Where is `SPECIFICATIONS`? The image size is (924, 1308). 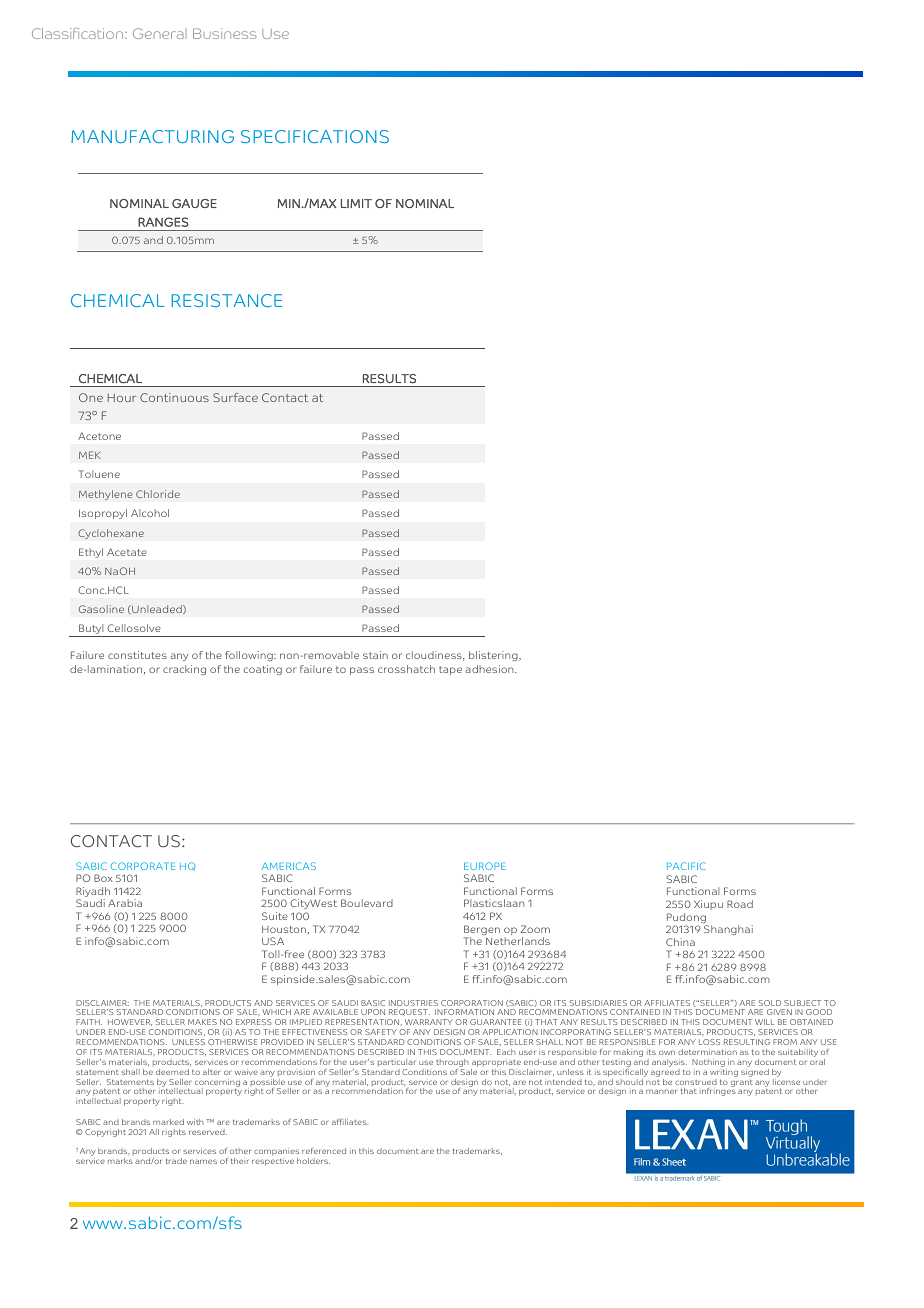 SPECIFICATIONS is located at coordinates (315, 136).
